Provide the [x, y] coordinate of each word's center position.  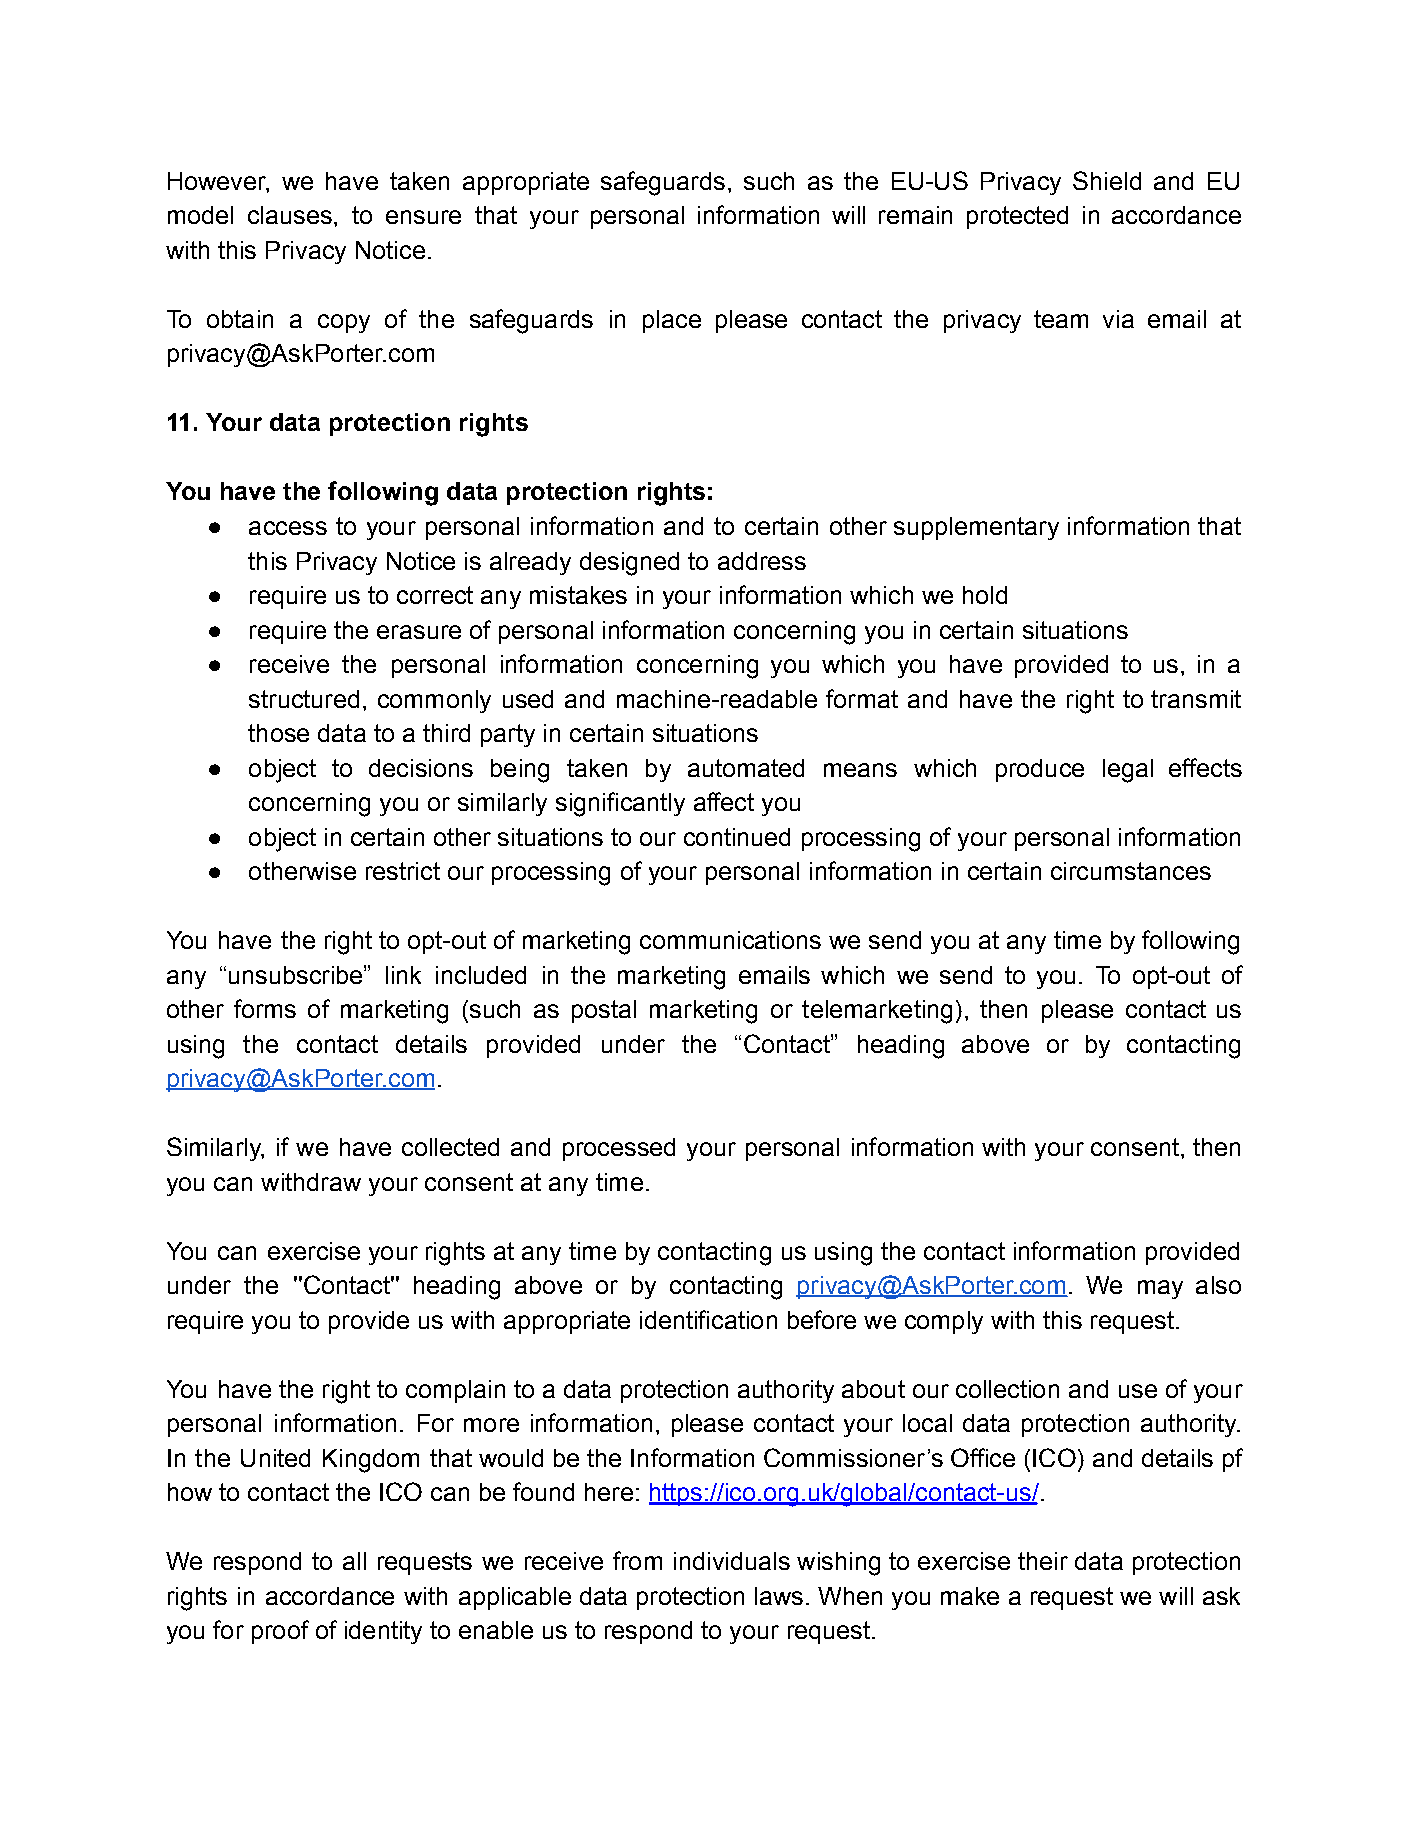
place [672, 321]
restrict [403, 871]
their [1043, 1561]
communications [730, 940]
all [354, 1561]
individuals [732, 1561]
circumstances [1131, 871]
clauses [290, 215]
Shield [1107, 180]
